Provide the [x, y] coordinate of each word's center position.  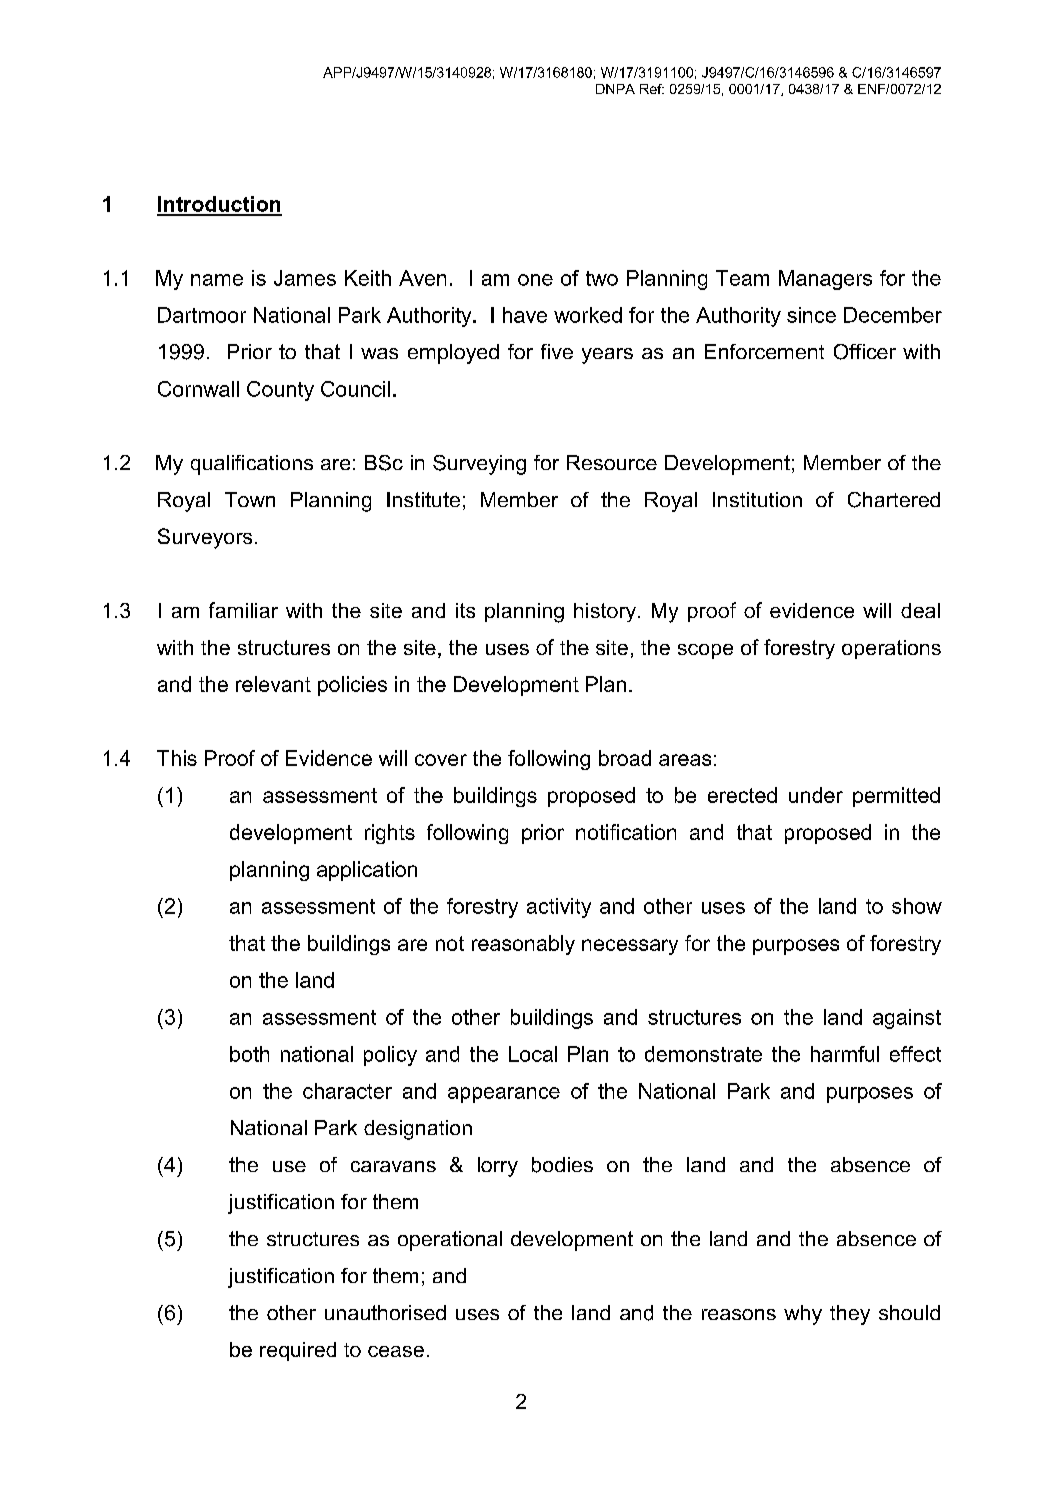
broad [625, 758]
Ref [652, 89]
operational [450, 1241]
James [305, 278]
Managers [825, 280]
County [280, 391]
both [249, 1054]
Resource [612, 462]
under [816, 795]
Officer [865, 352]
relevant [273, 684]
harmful [845, 1054]
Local [533, 1054]
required [298, 1351]
